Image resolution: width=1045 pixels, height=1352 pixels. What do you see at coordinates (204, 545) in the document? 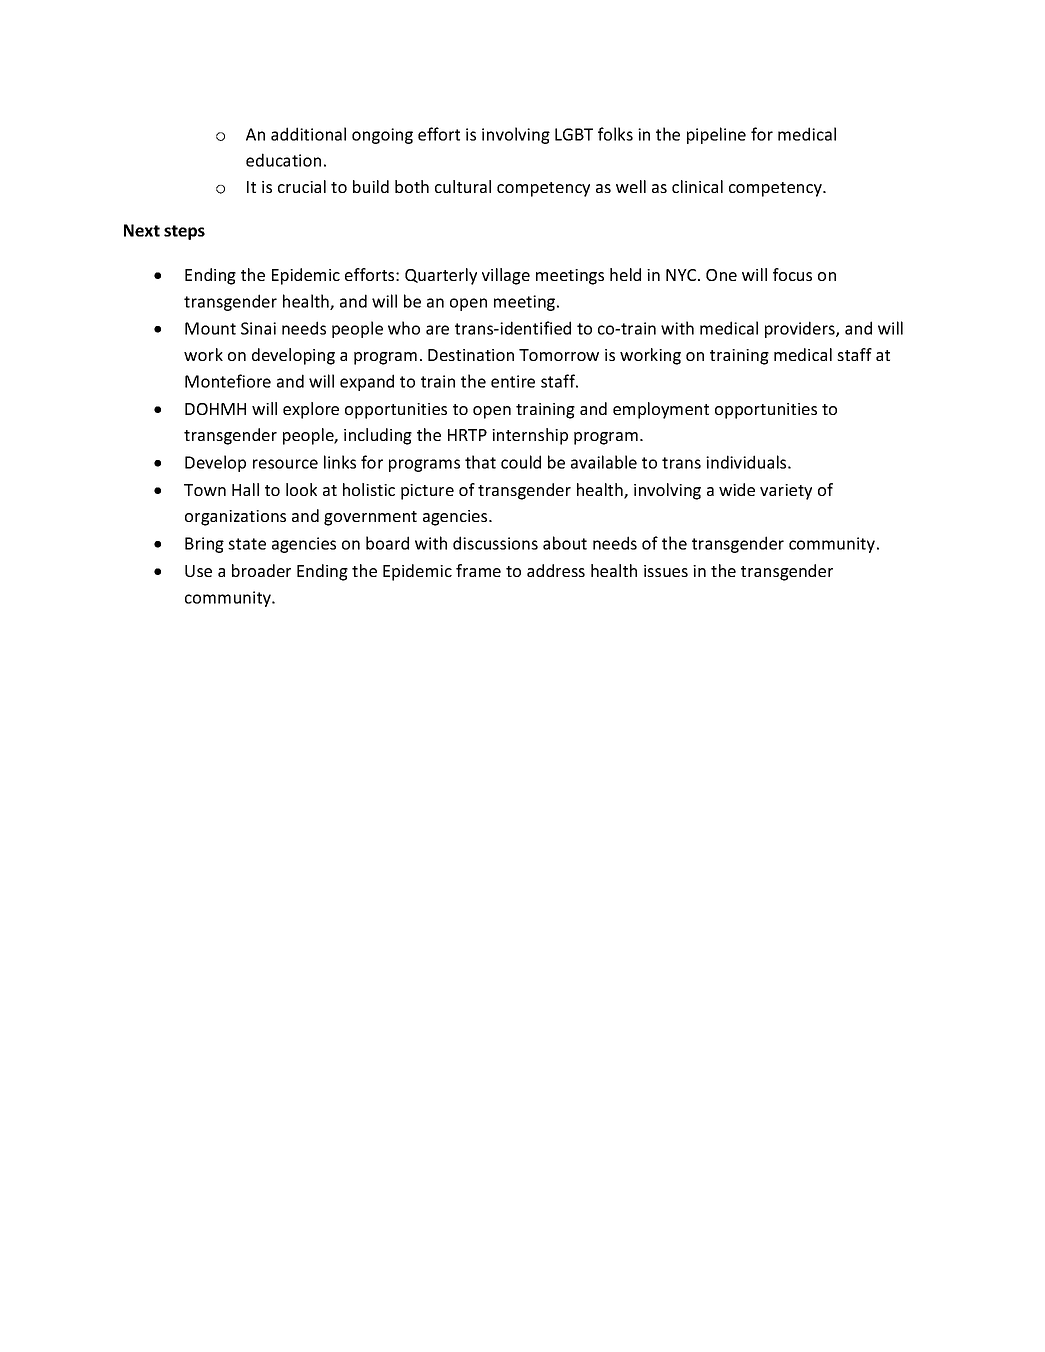
I see `Bring` at bounding box center [204, 545].
